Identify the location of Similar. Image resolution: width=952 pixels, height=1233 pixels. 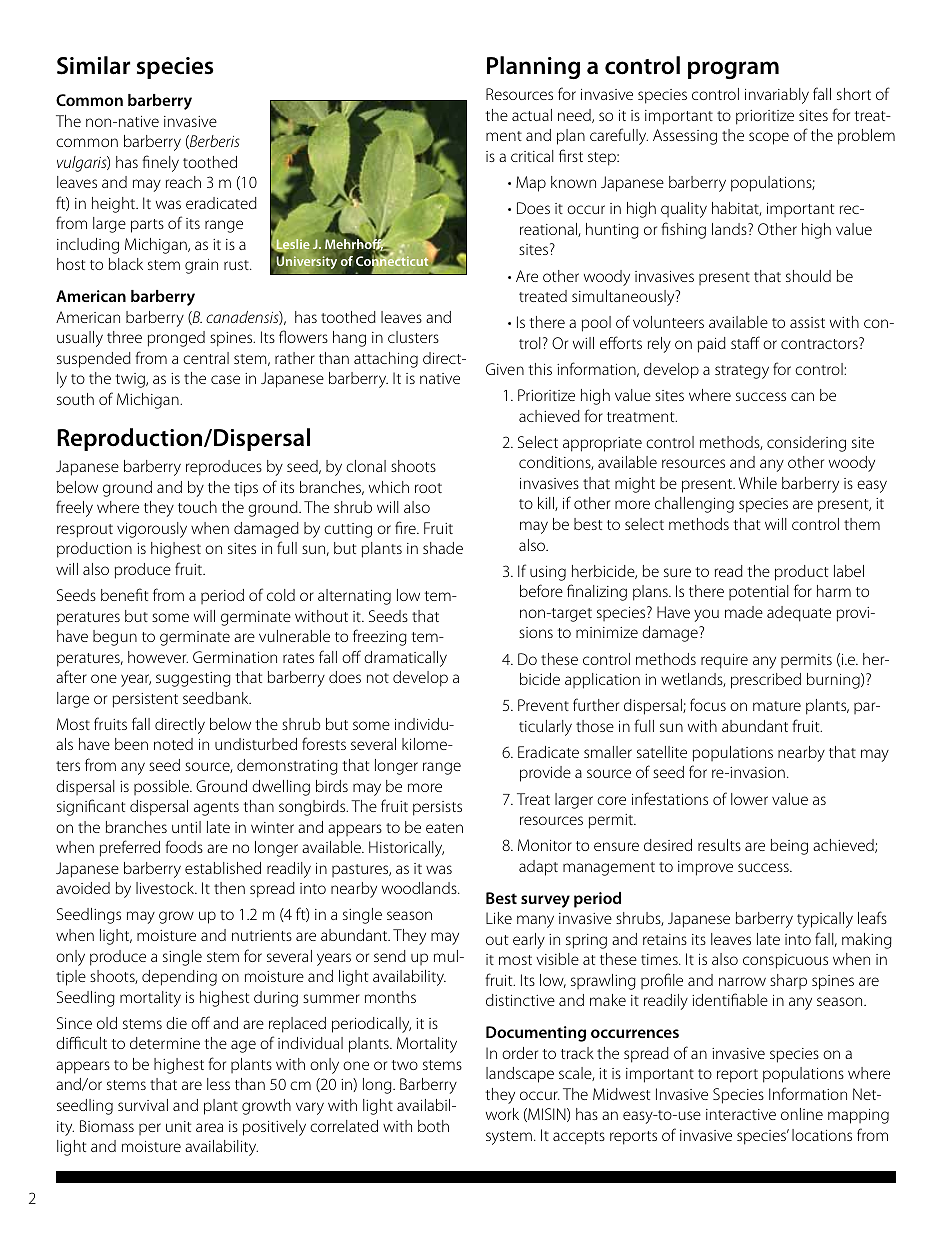
(93, 65).
